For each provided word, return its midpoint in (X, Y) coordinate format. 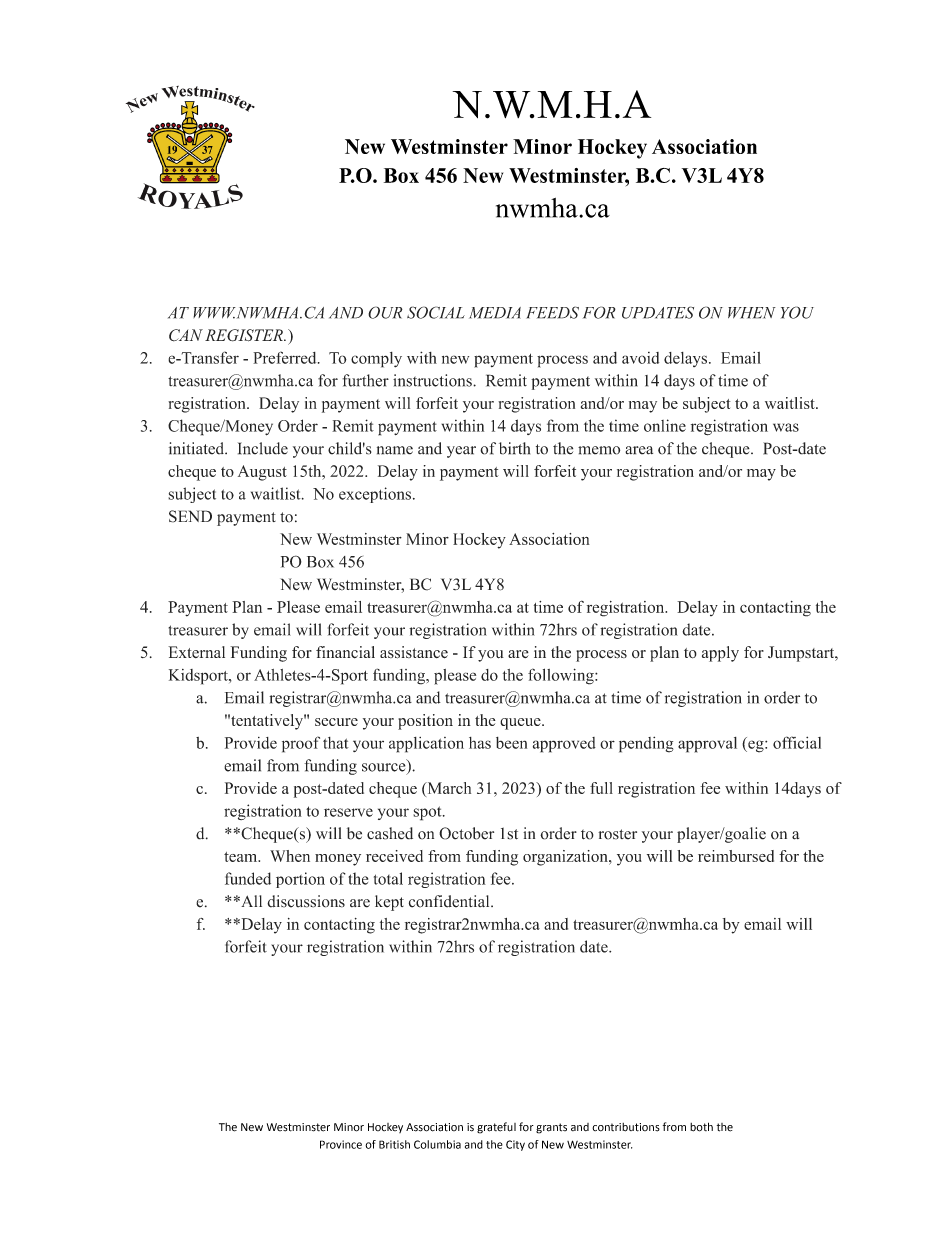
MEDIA (495, 313)
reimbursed (736, 856)
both (701, 1127)
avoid (640, 358)
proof (301, 744)
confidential (450, 901)
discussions (306, 901)
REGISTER (245, 335)
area (639, 450)
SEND (190, 516)
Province (341, 1144)
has (480, 743)
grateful (496, 1128)
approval (707, 745)
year (461, 452)
